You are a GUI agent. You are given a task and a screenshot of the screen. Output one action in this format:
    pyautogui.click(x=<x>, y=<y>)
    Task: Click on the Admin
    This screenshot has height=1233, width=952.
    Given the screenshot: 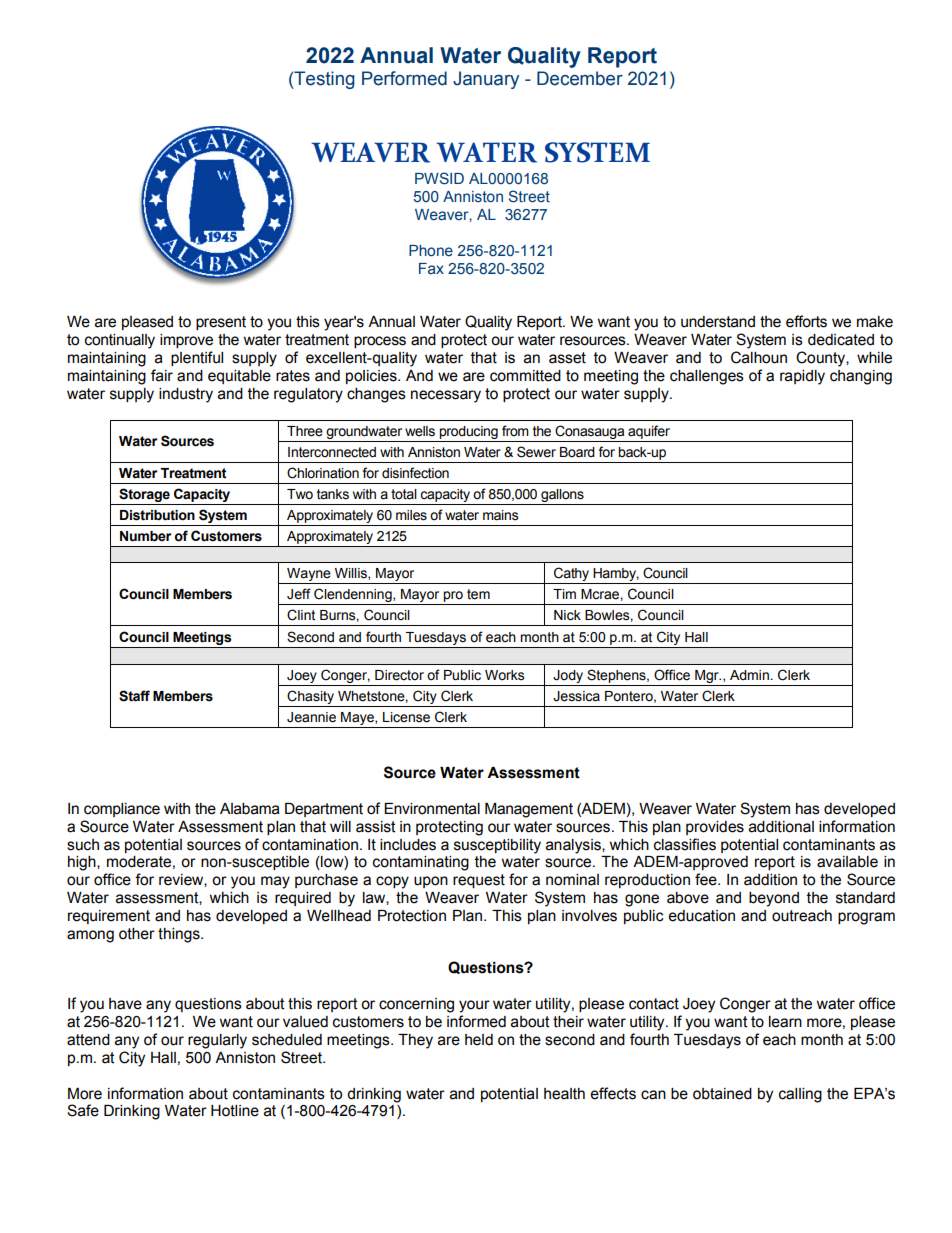 What is the action you would take?
    pyautogui.click(x=749, y=675)
